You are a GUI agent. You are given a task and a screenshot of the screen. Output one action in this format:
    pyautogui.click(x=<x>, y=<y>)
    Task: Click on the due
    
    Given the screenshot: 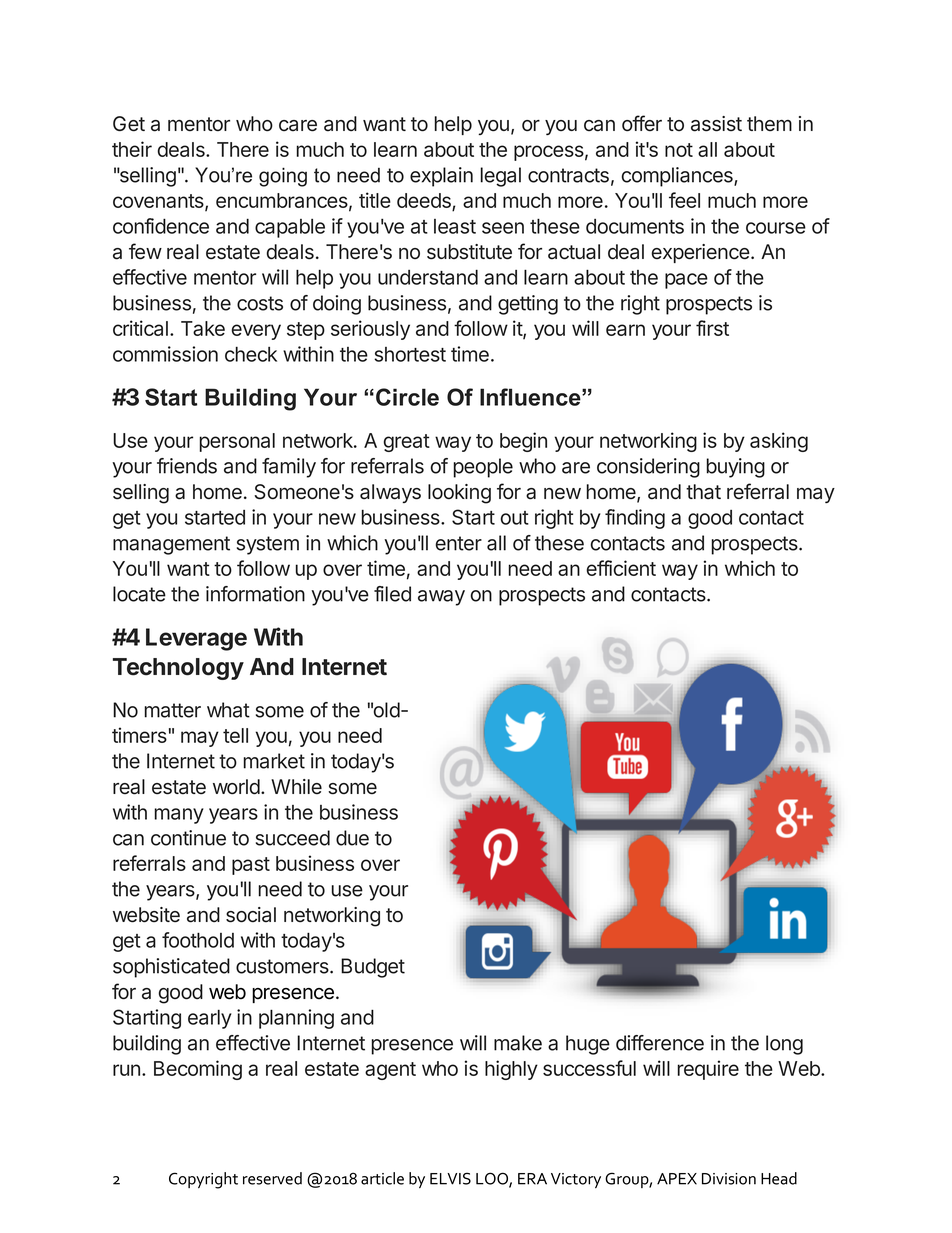 What is the action you would take?
    pyautogui.click(x=352, y=838)
